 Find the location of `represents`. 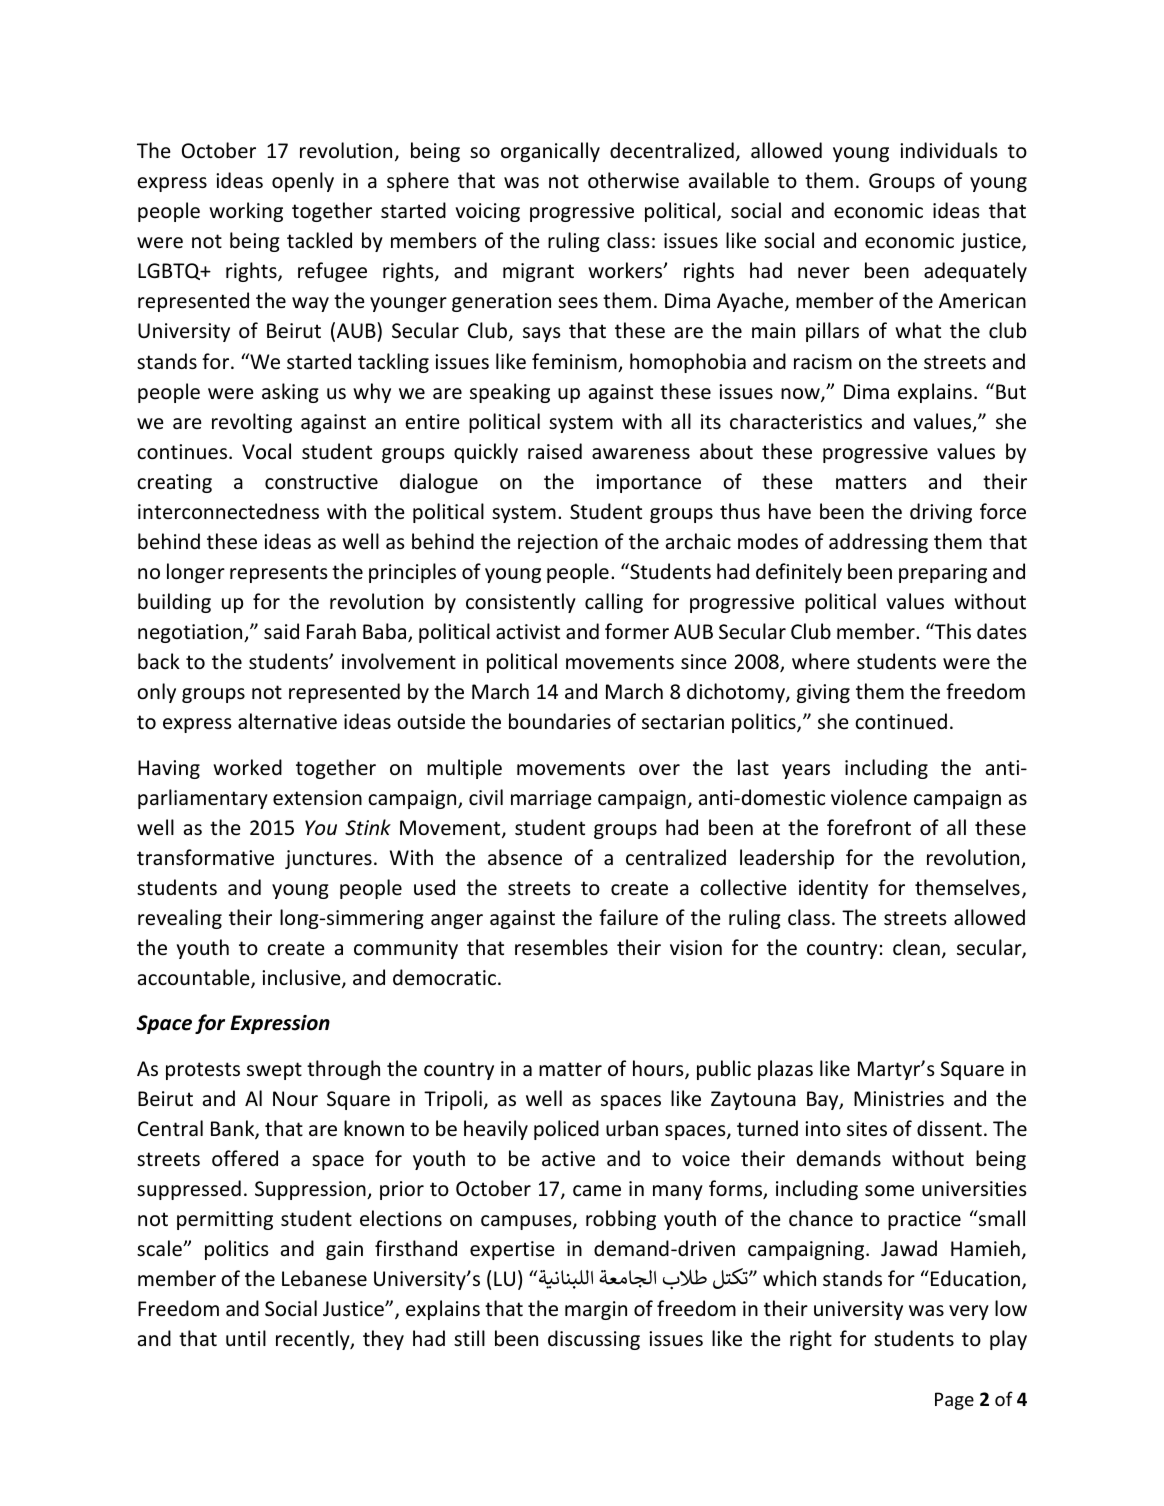

represents is located at coordinates (278, 574).
